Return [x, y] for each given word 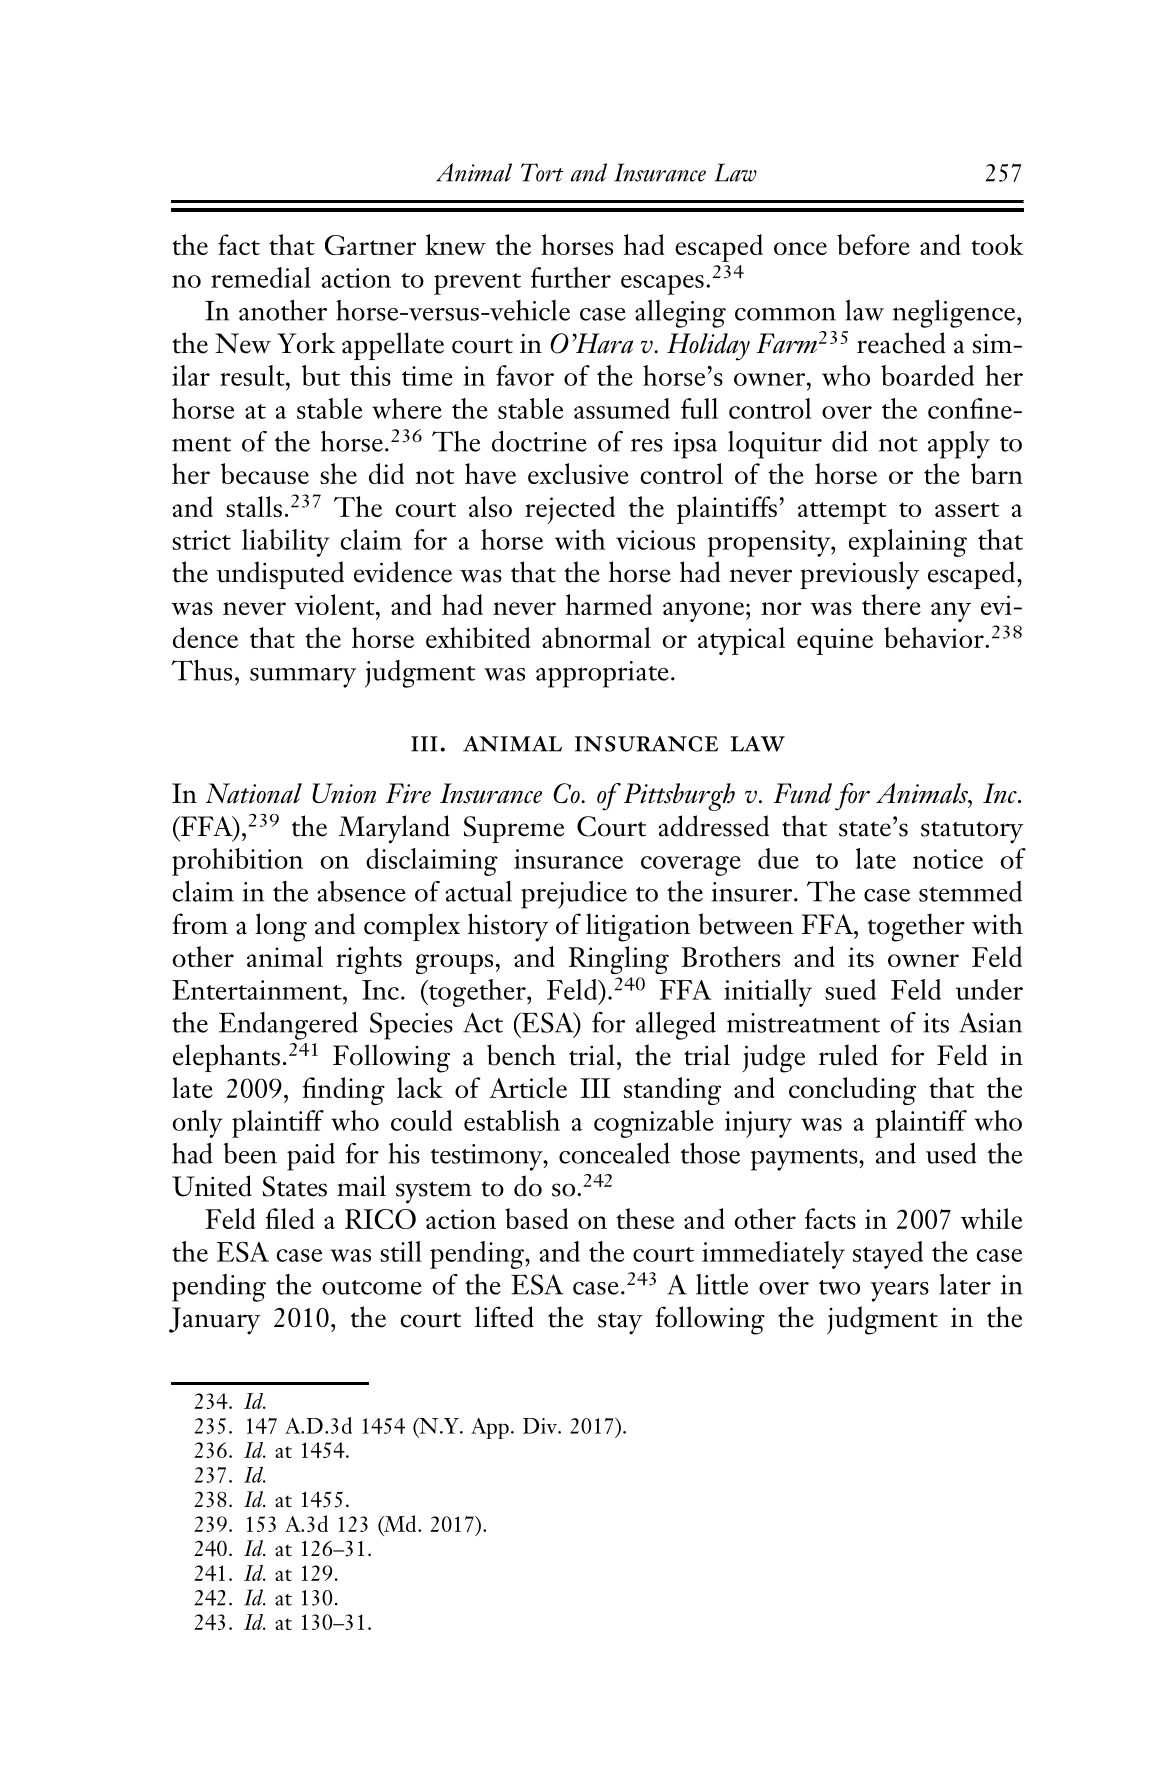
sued [850, 989]
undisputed [280, 575]
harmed [608, 604]
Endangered [288, 1026]
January [215, 1321]
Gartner [370, 245]
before [873, 244]
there [891, 604]
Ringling [619, 960]
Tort [542, 172]
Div [541, 1426]
